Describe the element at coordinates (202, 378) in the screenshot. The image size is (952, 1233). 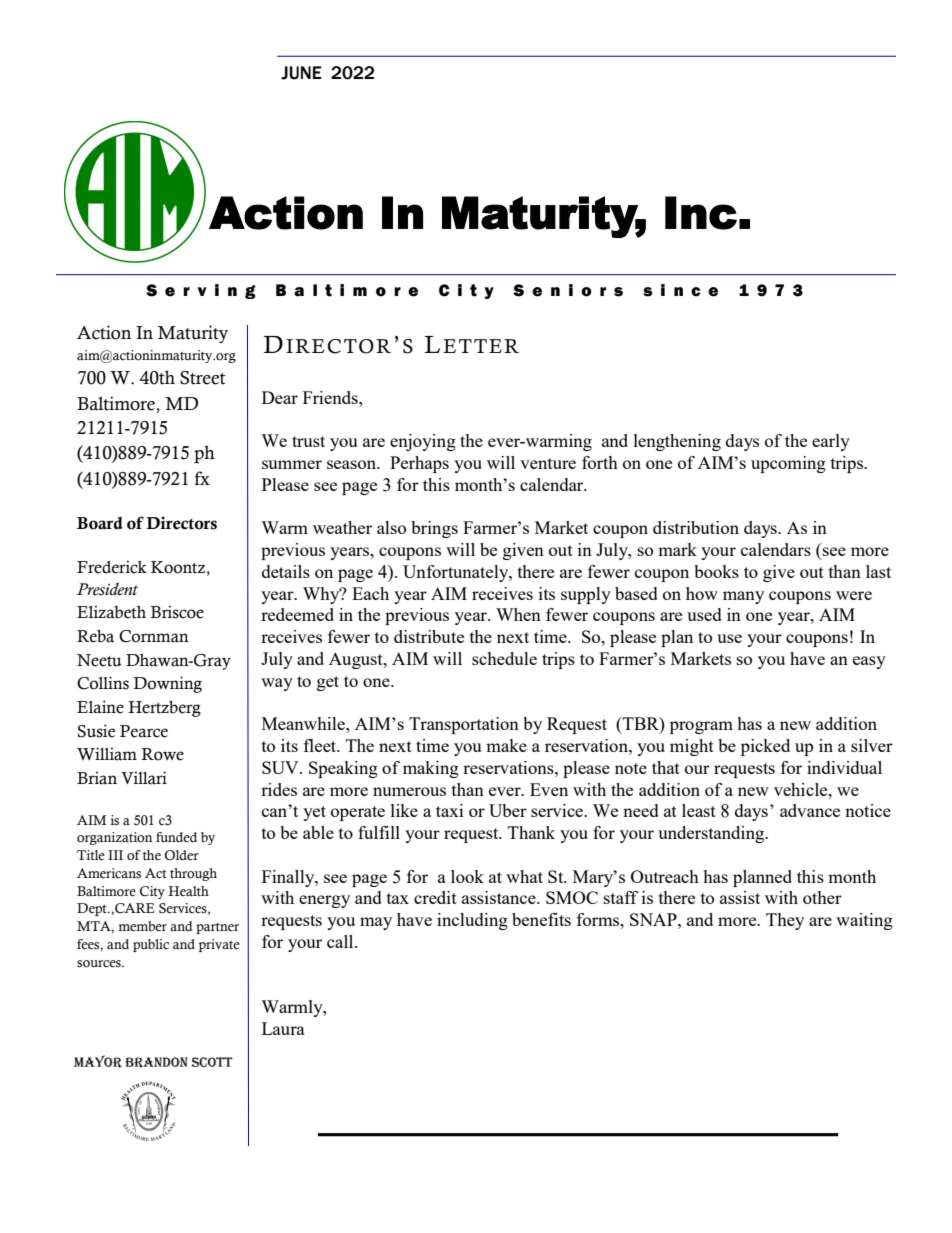
I see `Street` at that location.
